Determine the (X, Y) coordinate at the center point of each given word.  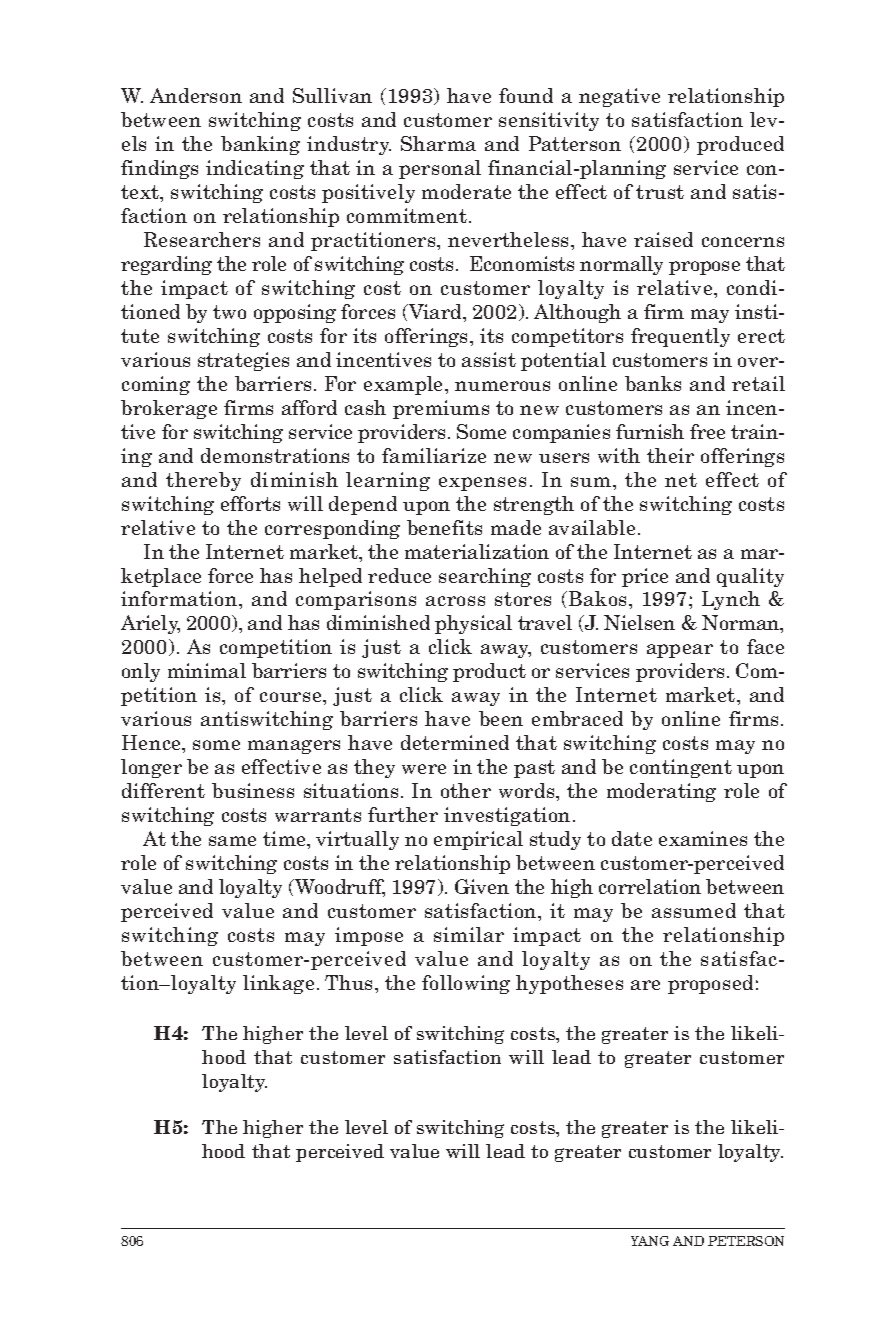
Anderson (196, 95)
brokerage (169, 409)
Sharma (438, 143)
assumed (694, 910)
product (489, 672)
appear (680, 651)
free (707, 431)
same (232, 841)
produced (740, 145)
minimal (207, 670)
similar (469, 934)
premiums (441, 409)
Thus (350, 982)
